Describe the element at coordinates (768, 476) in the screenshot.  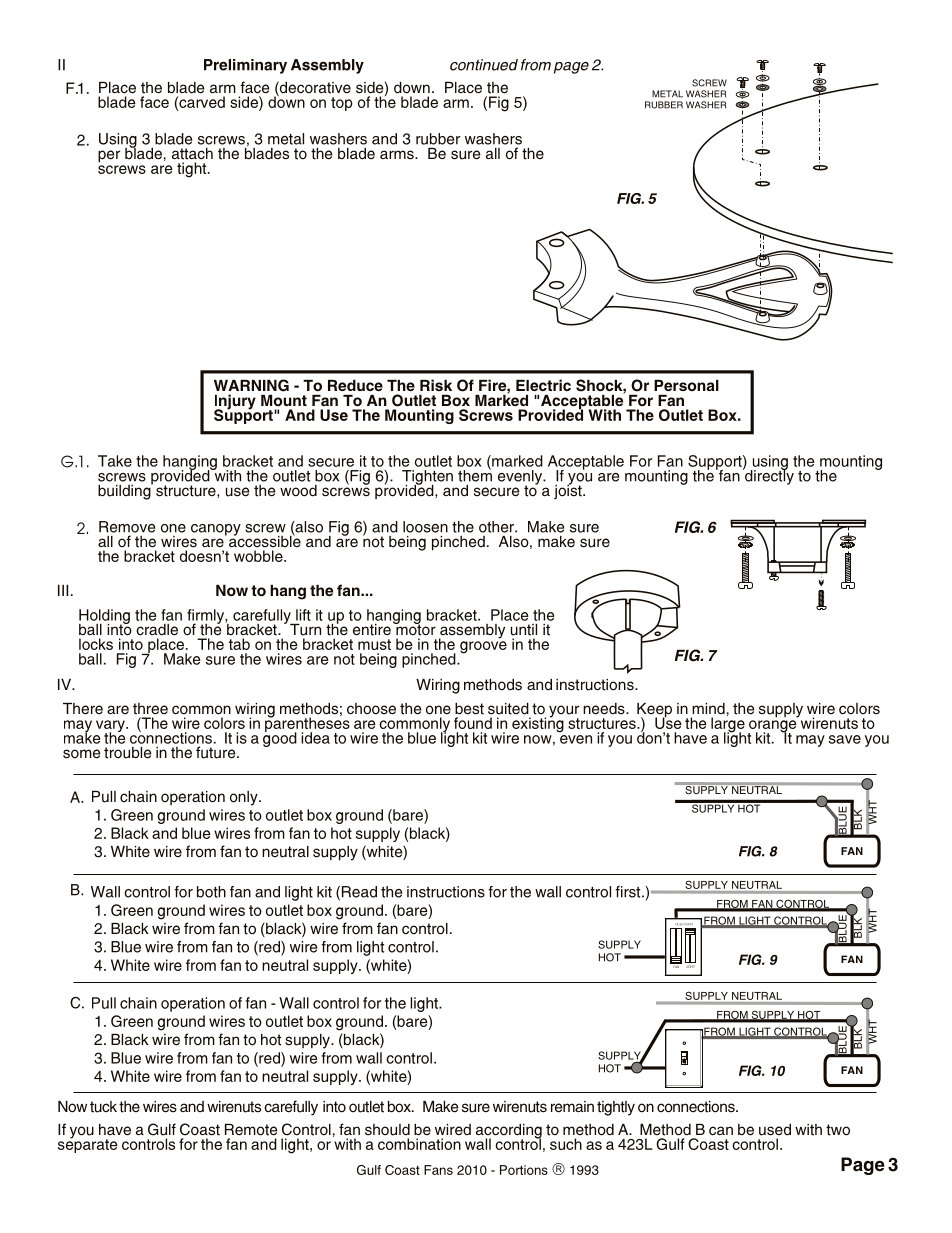
I see `directly` at that location.
